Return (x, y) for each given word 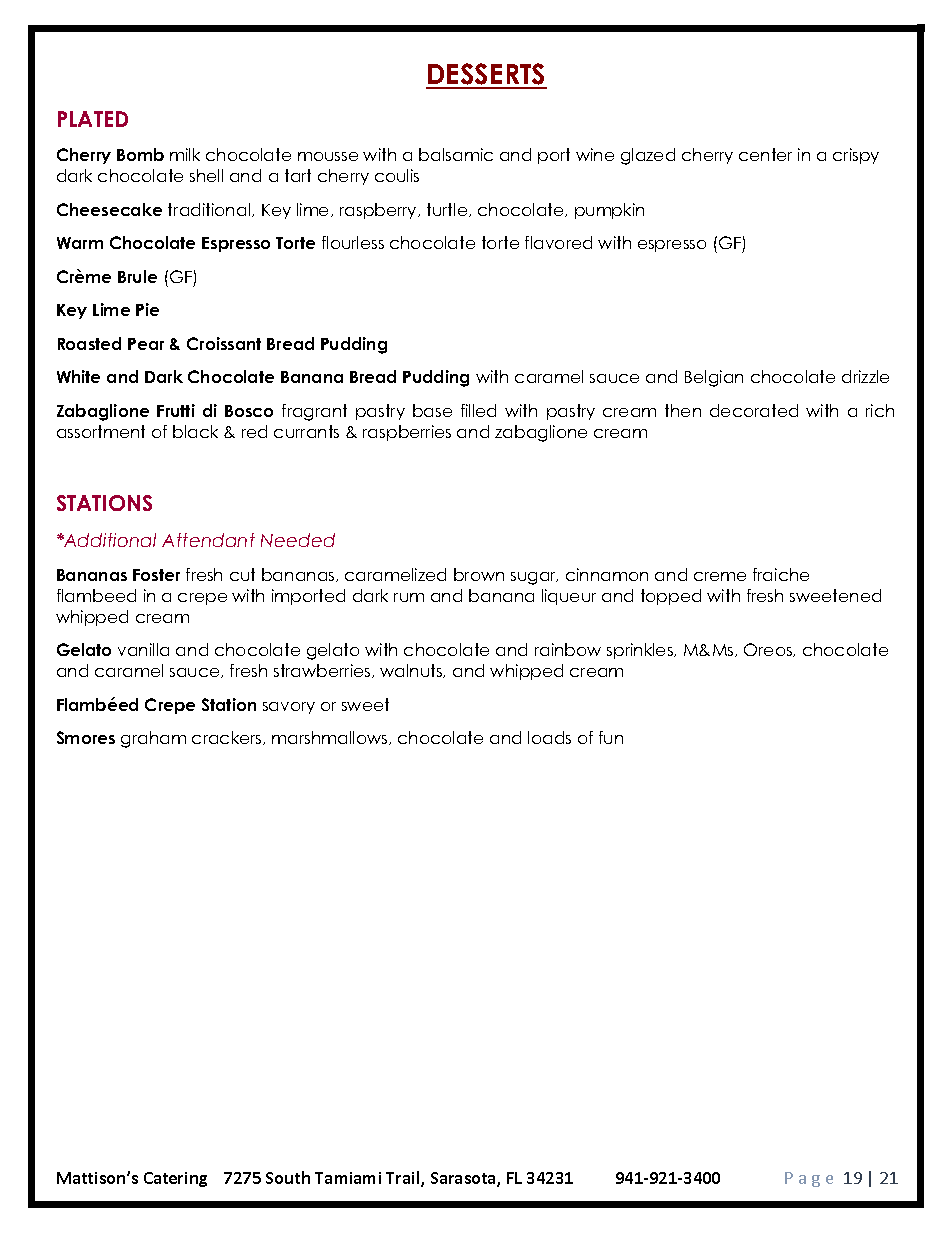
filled (478, 410)
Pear (146, 344)
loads (549, 737)
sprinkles (641, 651)
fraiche (781, 574)
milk (185, 154)
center (765, 154)
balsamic (456, 154)
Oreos (769, 650)
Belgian (714, 378)
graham (153, 739)
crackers (228, 738)
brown (479, 574)
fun (611, 737)
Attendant (208, 540)
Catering (175, 1179)
